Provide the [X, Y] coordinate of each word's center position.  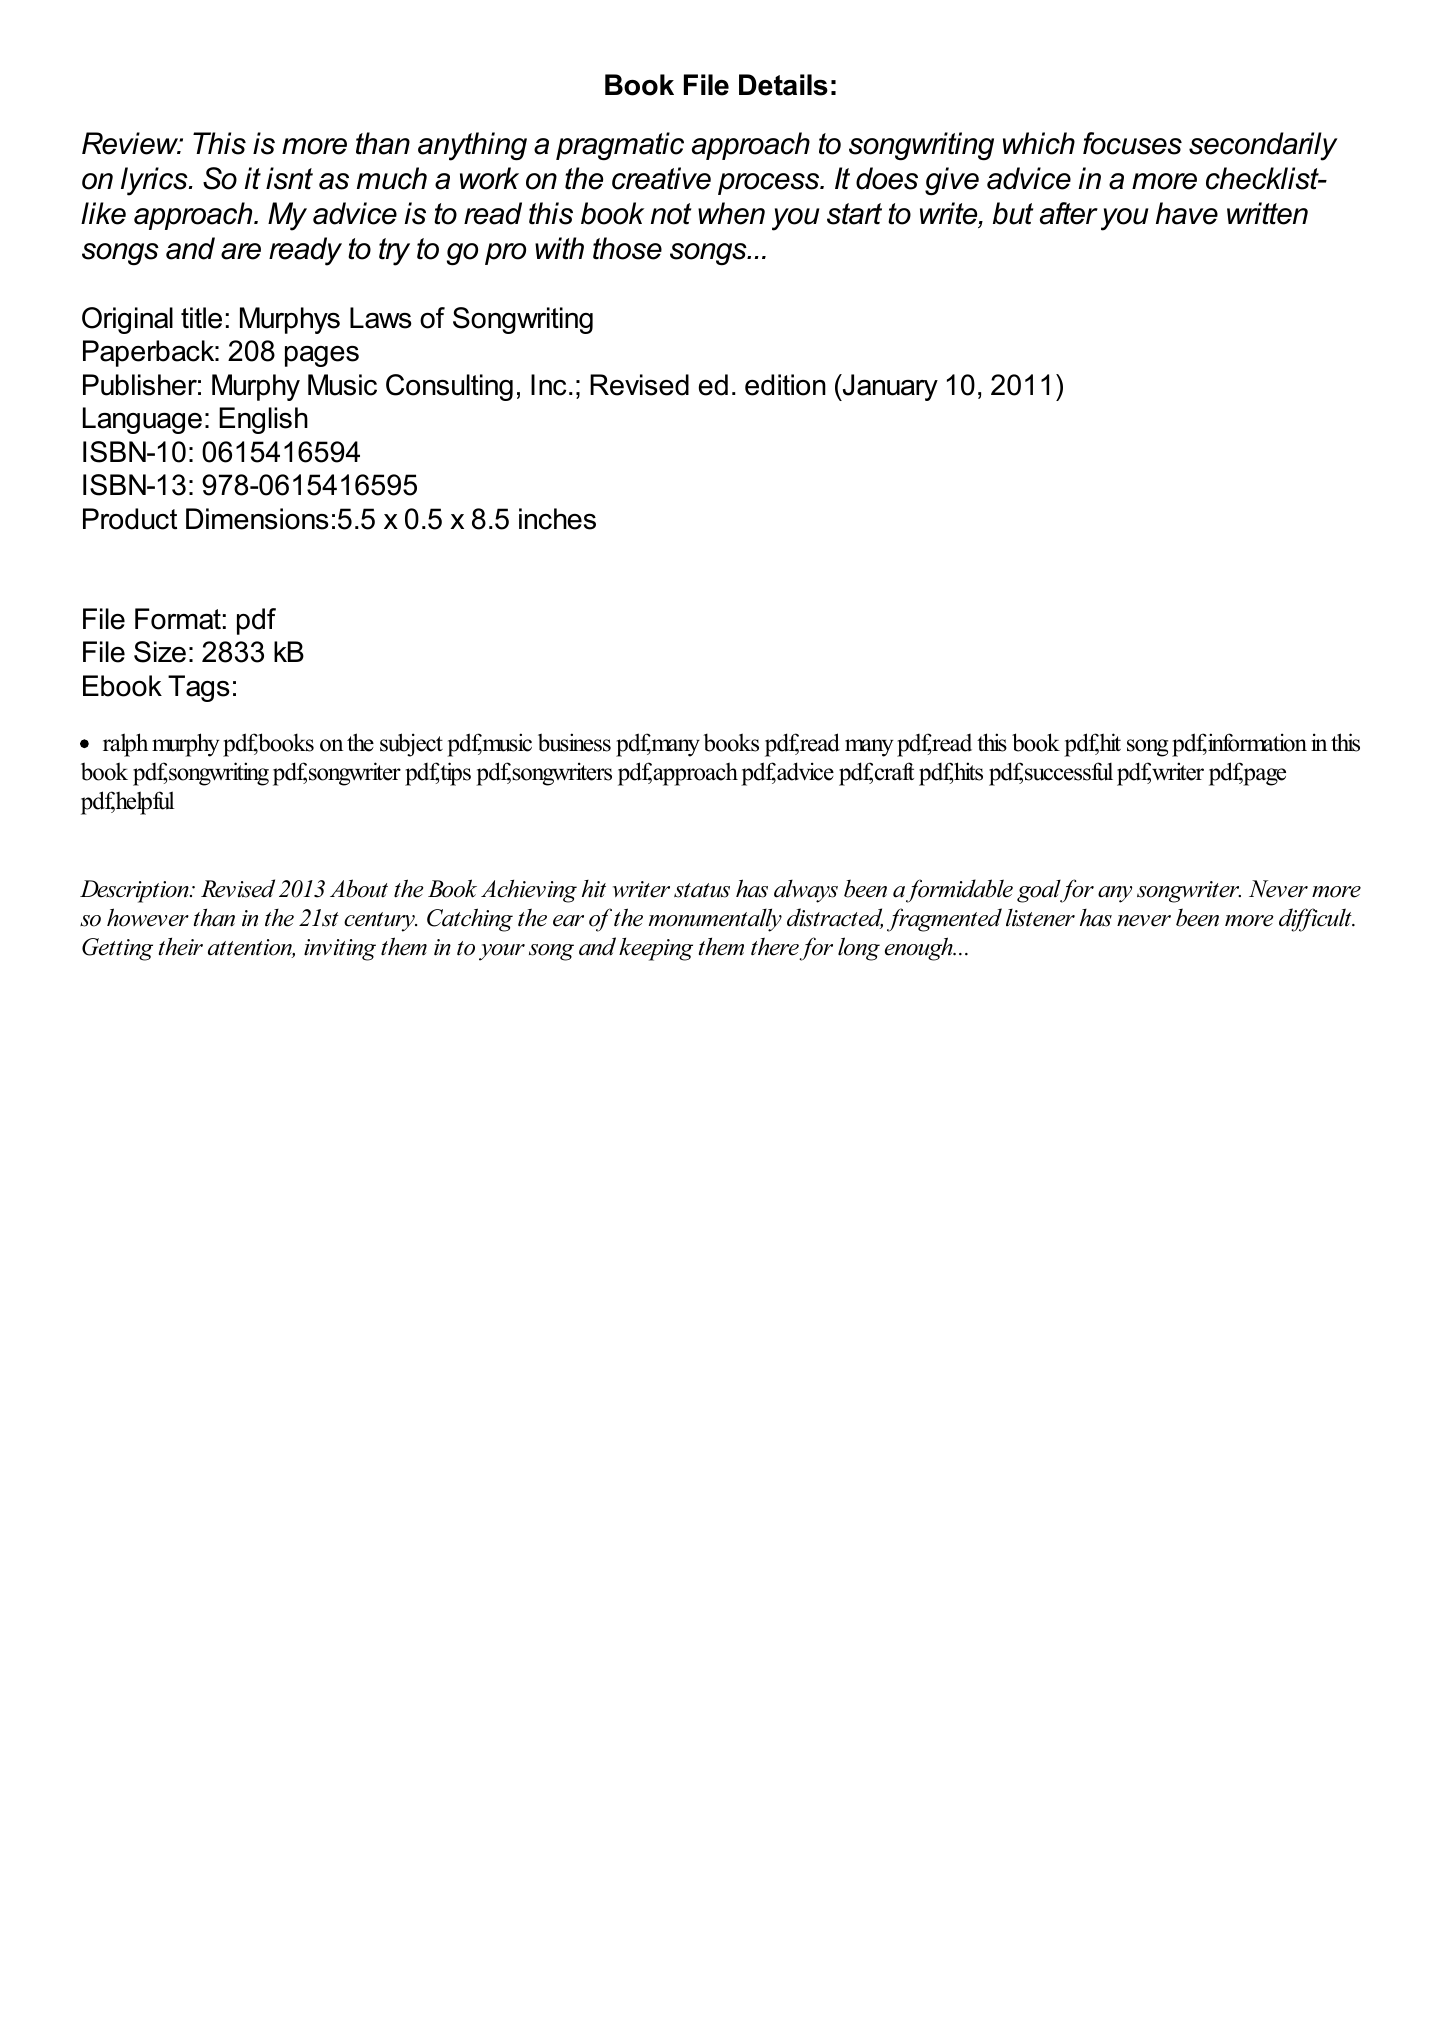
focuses [1132, 143]
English [263, 420]
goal [1040, 891]
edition [785, 385]
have [1187, 213]
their [181, 946]
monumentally [715, 920]
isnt [289, 178]
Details [783, 85]
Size [160, 652]
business [574, 742]
